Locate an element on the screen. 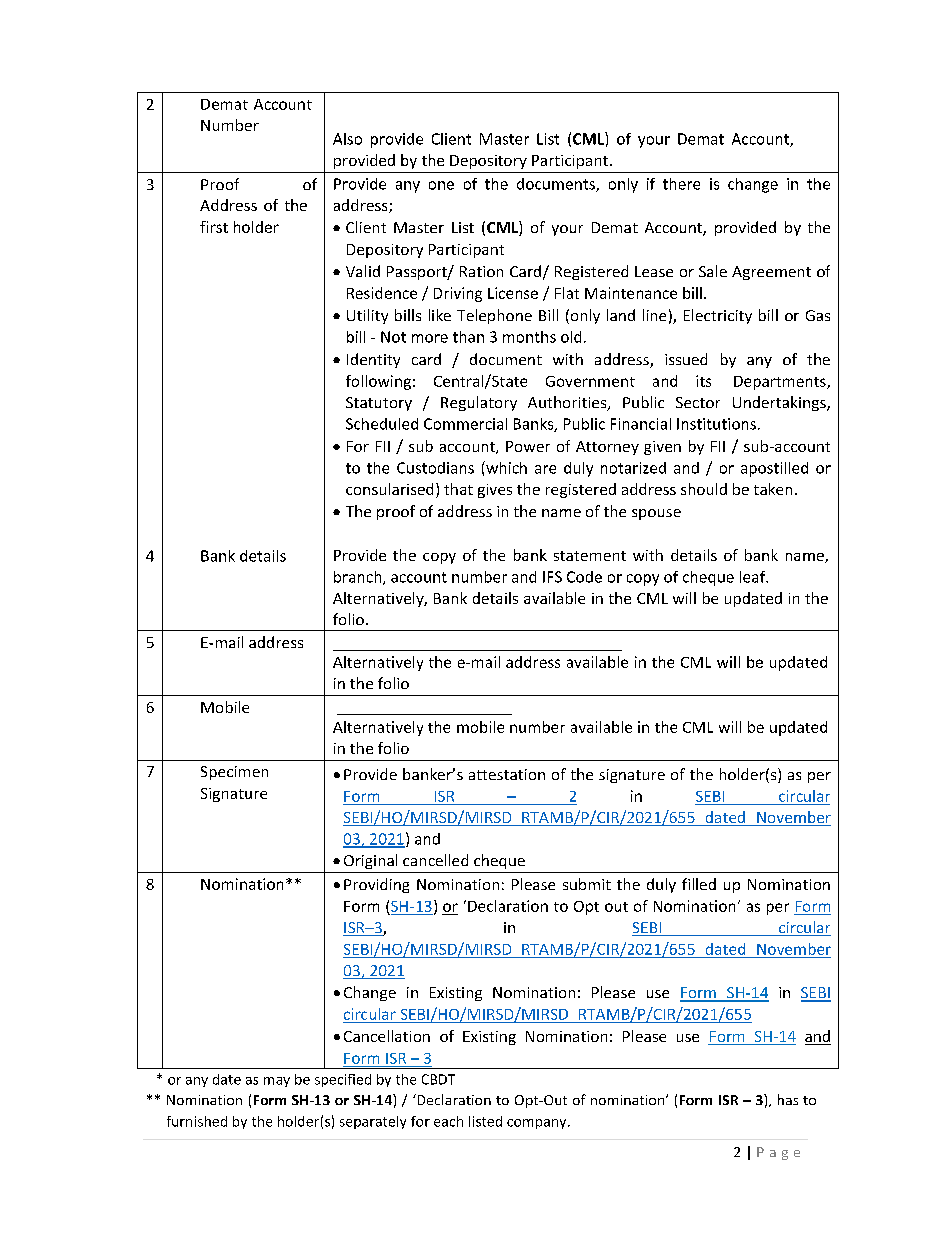 Image resolution: width=952 pixels, height=1233 pixels. Specimen is located at coordinates (234, 773).
